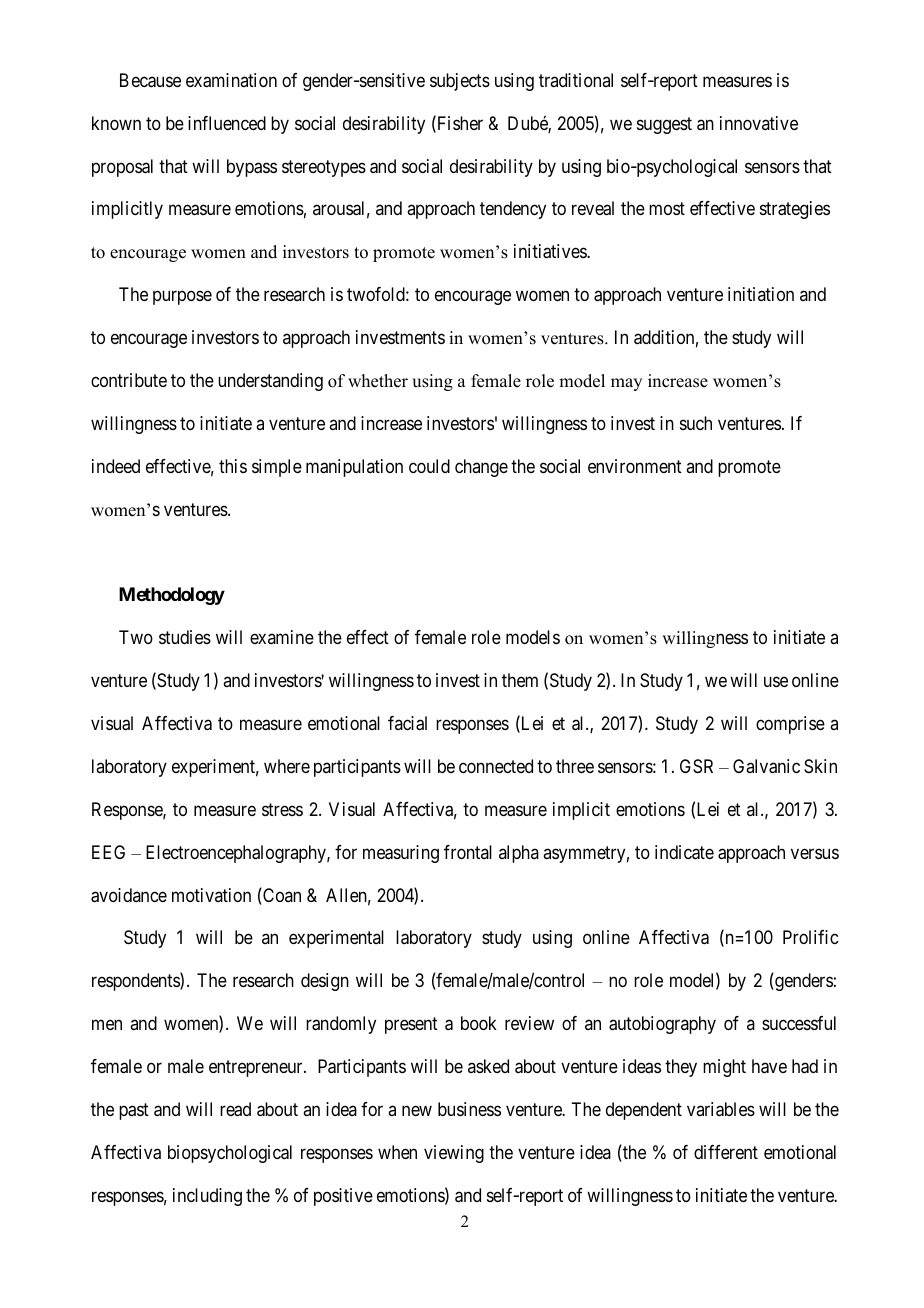 This screenshot has height=1308, width=924. I want to click on influenced, so click(227, 123).
